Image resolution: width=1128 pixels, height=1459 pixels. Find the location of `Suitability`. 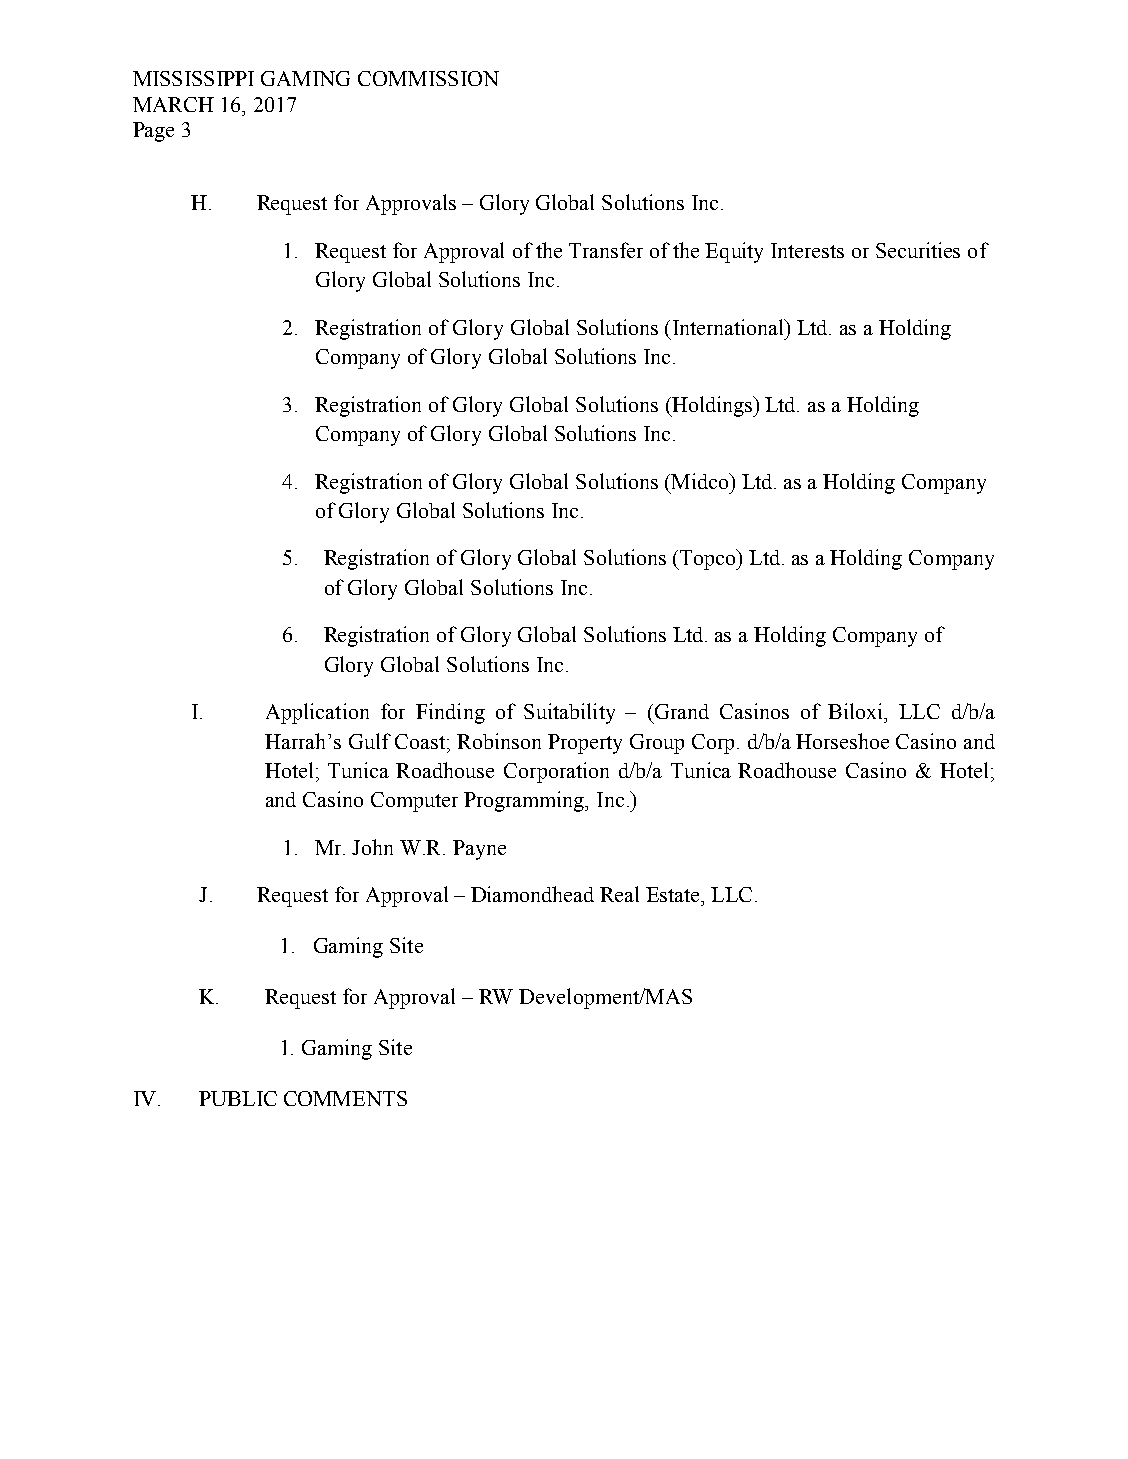

Suitability is located at coordinates (569, 713).
